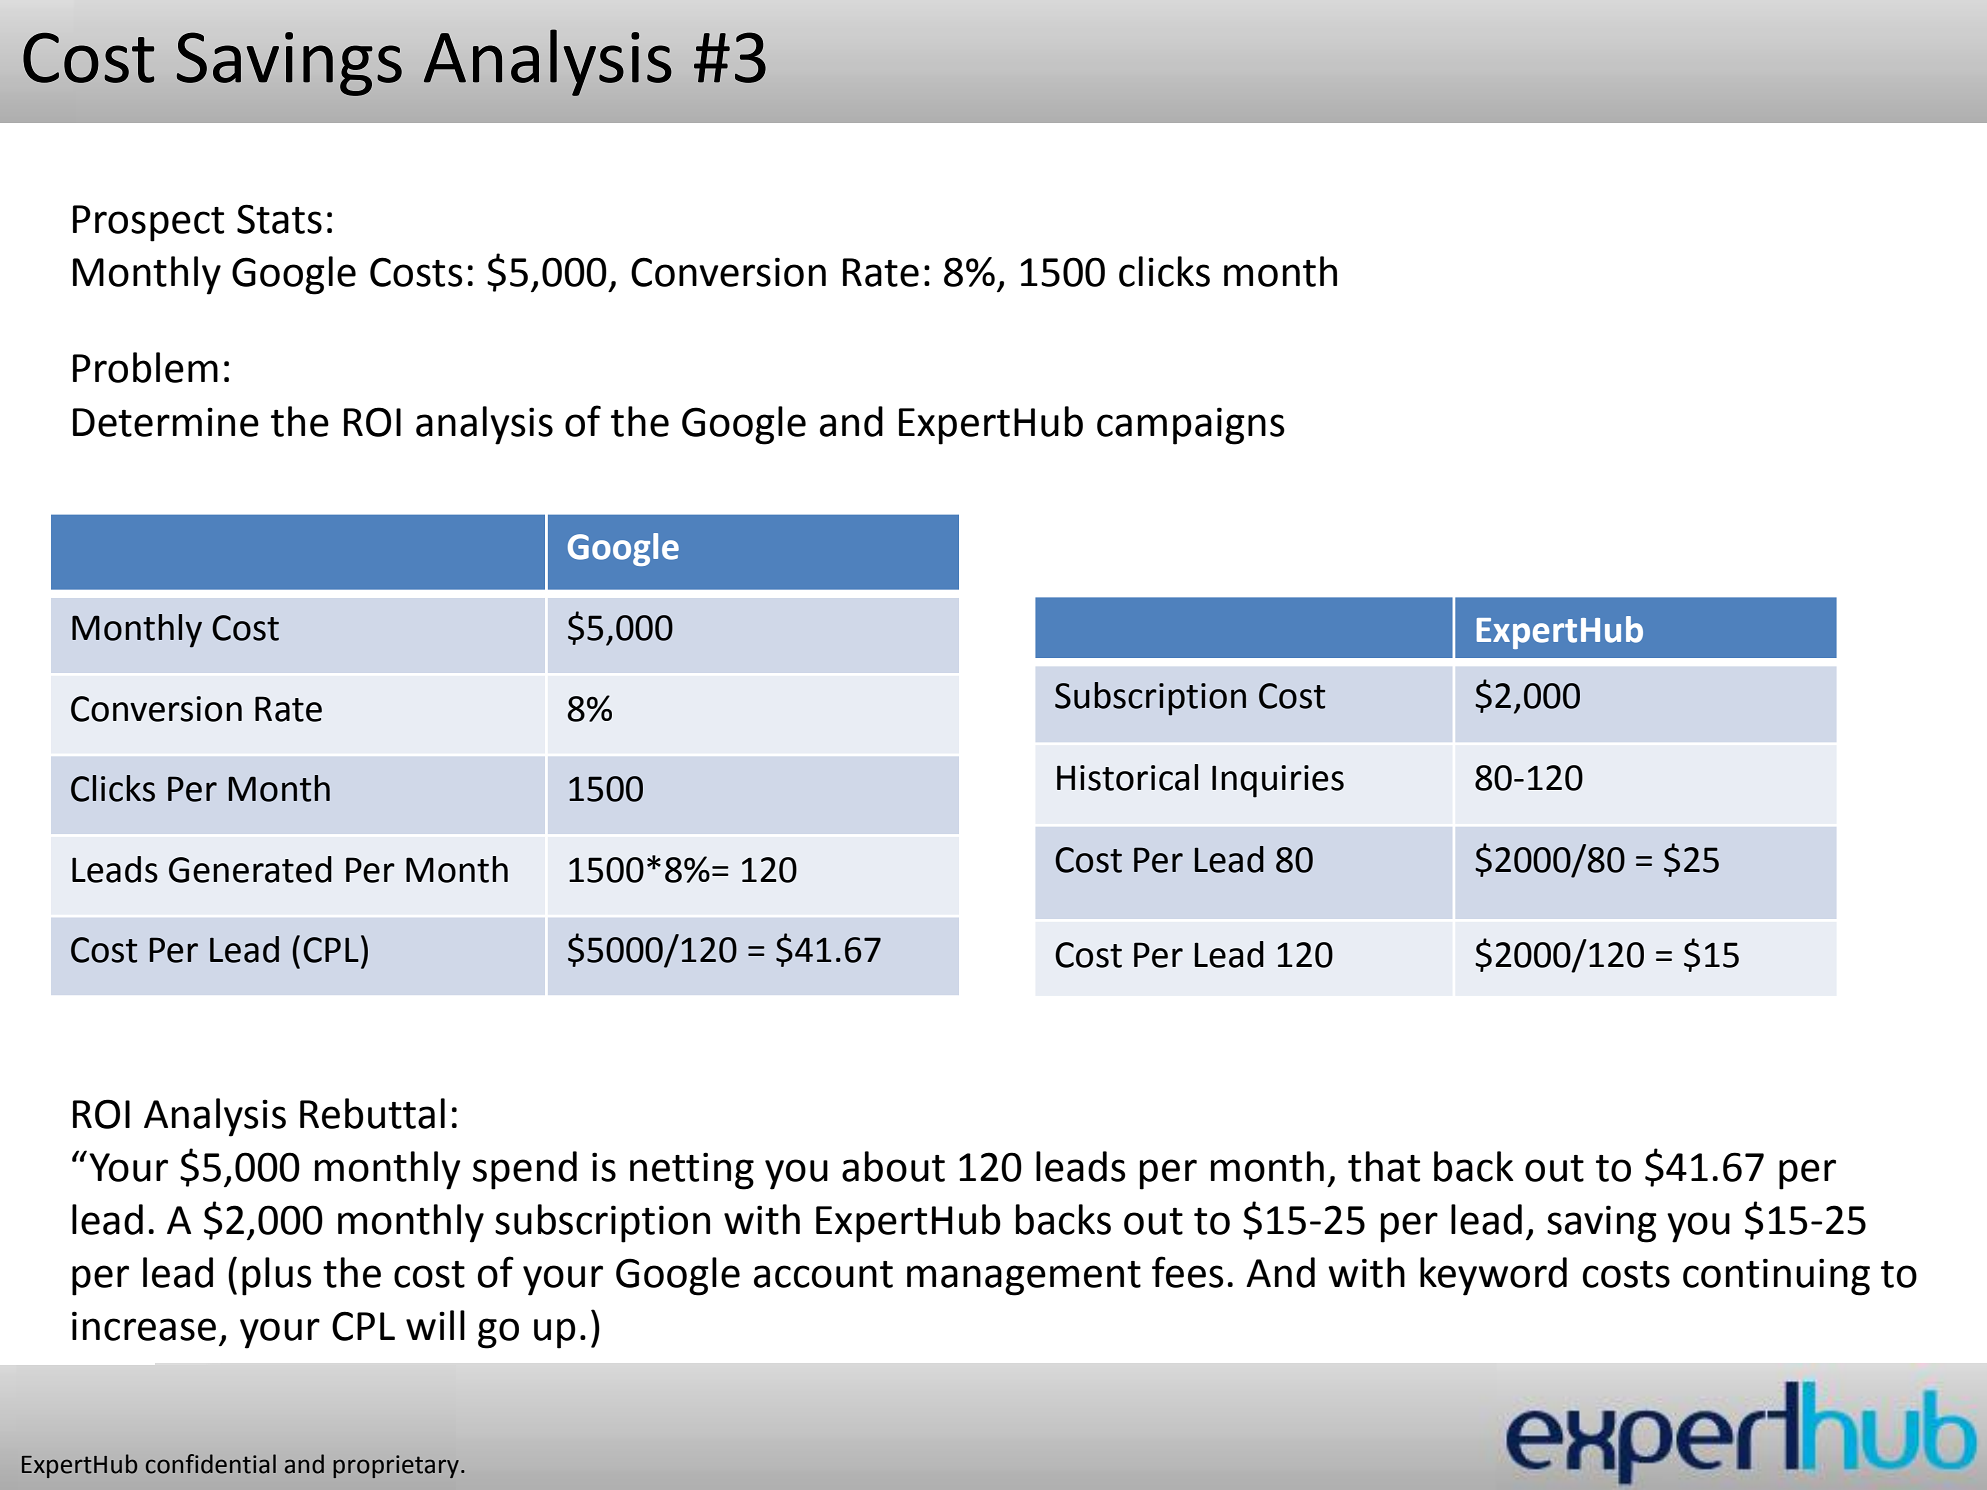  Describe the element at coordinates (1384, 1166) in the image. I see `that` at that location.
